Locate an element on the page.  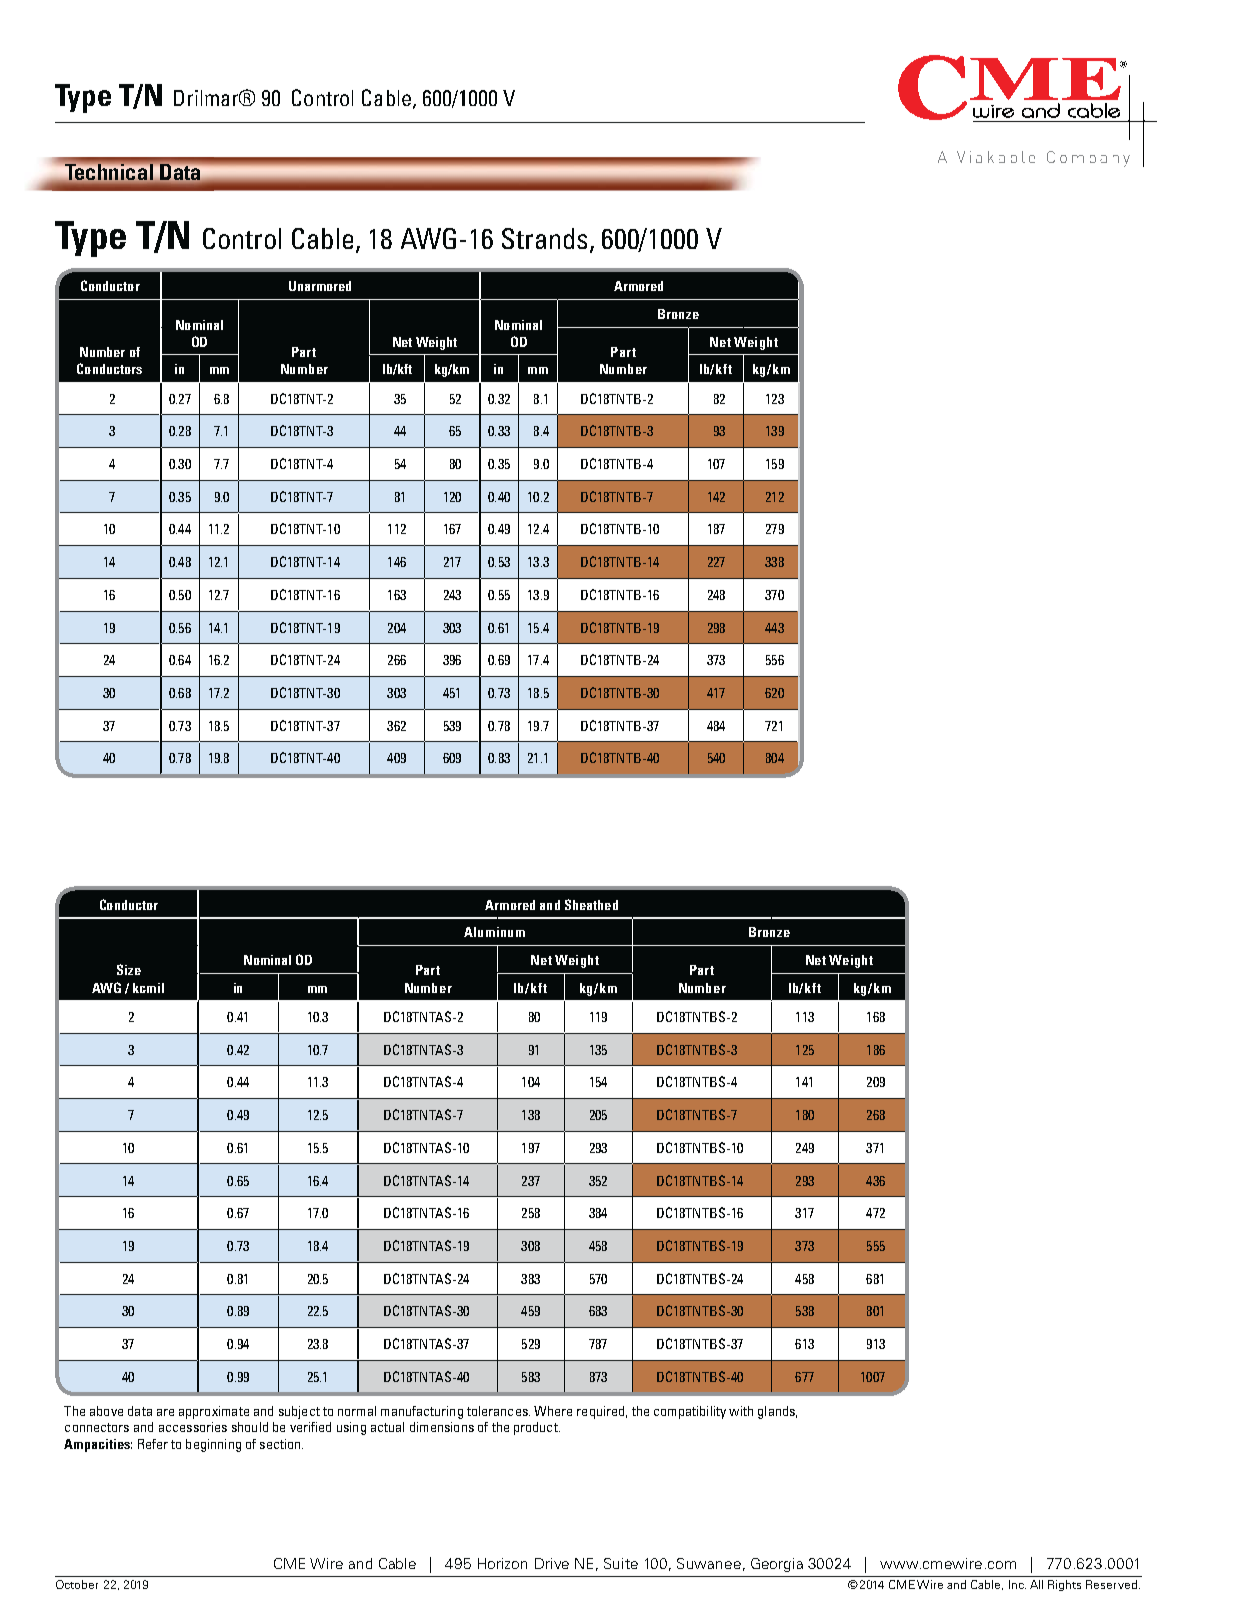
with is located at coordinates (741, 1411).
